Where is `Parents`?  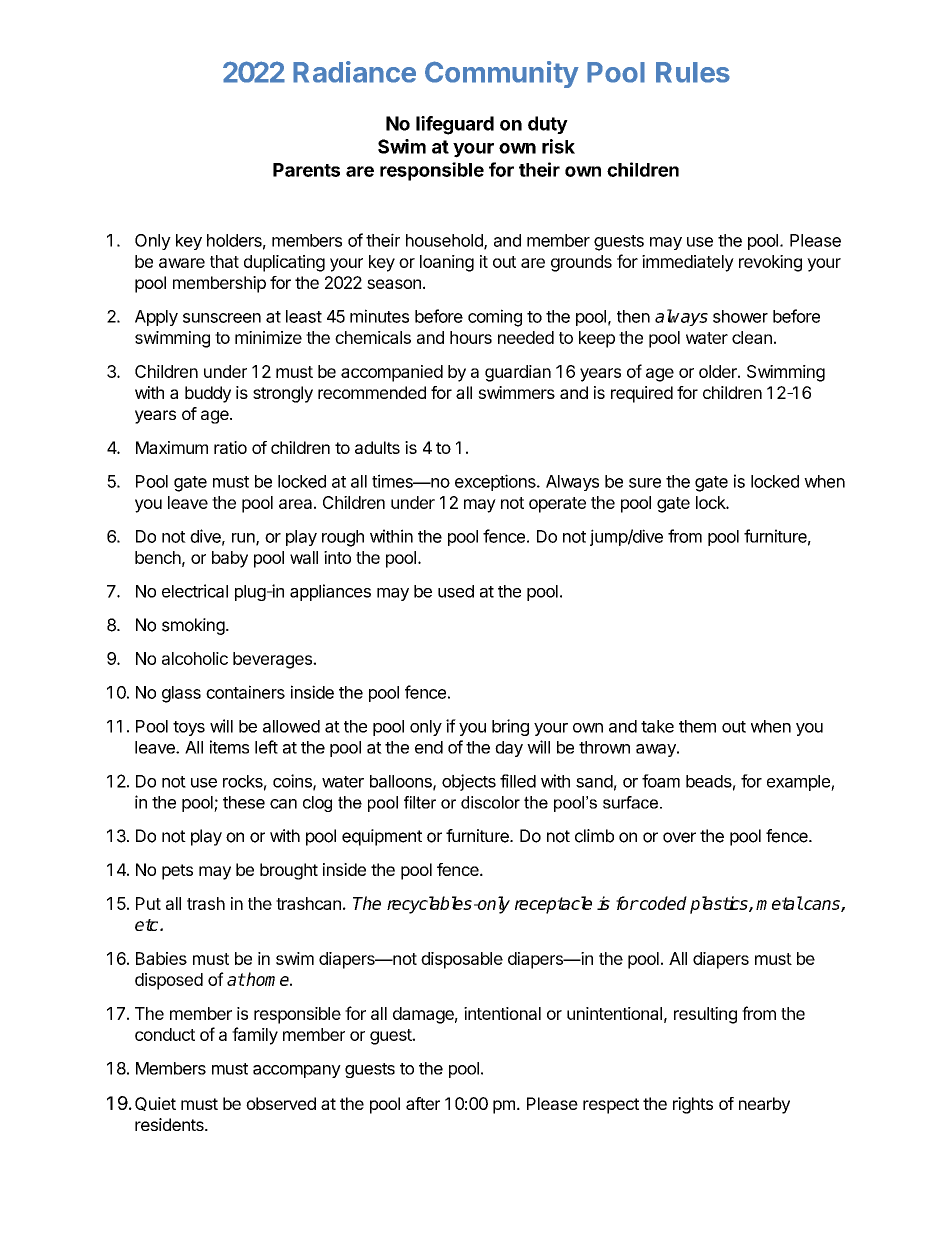
Parents is located at coordinates (306, 170).
